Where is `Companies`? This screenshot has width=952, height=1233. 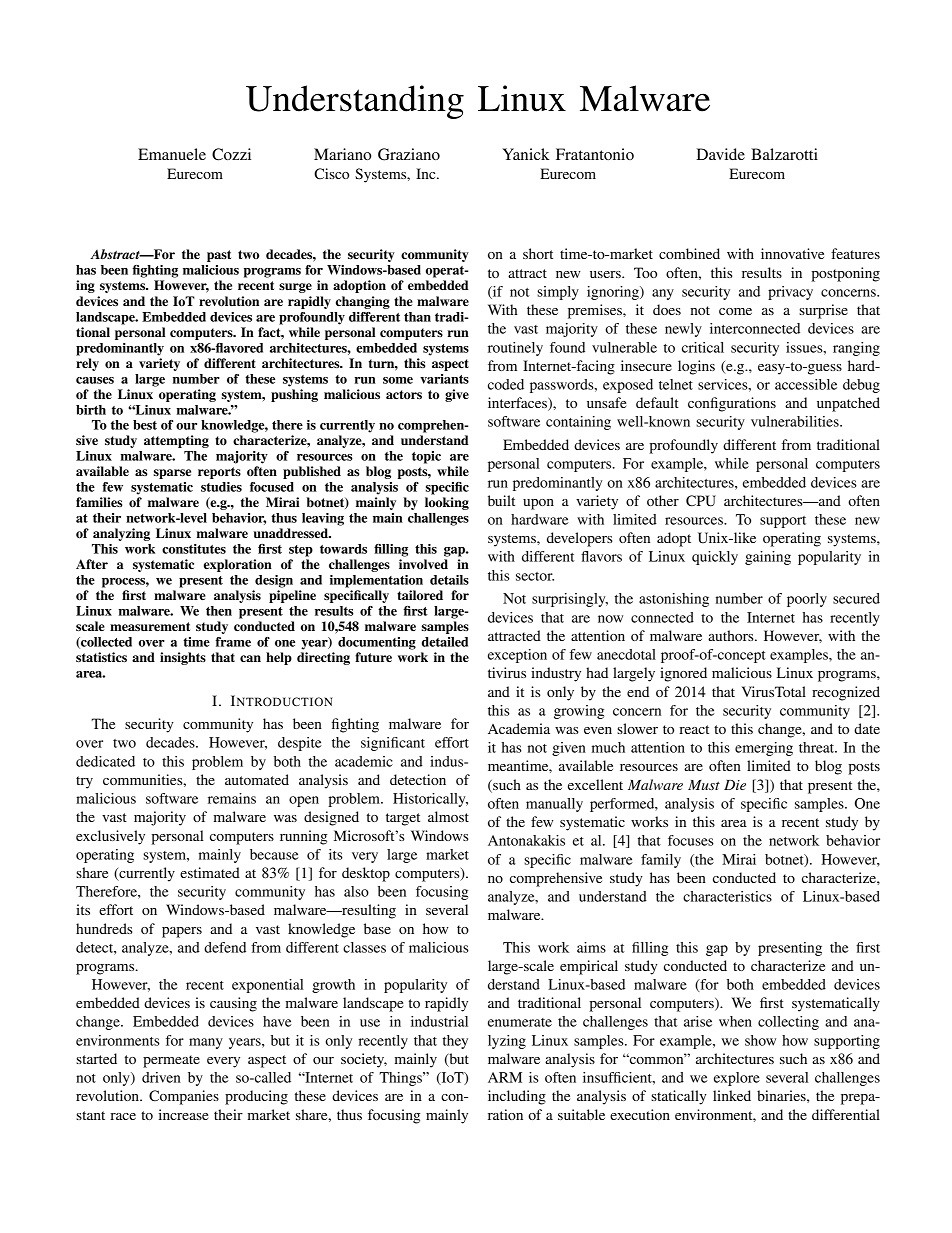
Companies is located at coordinates (184, 1097).
